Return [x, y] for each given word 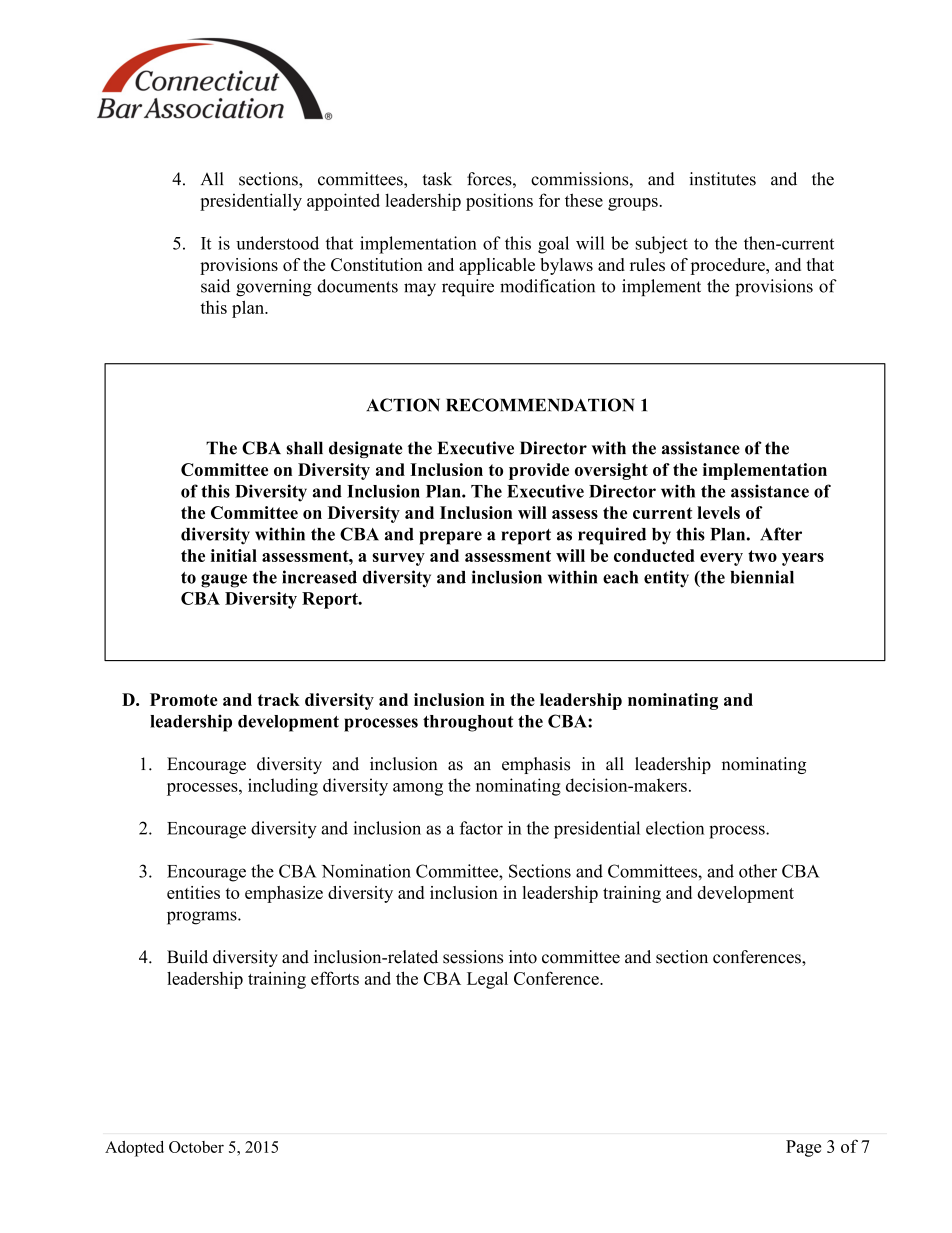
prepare [450, 538]
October [196, 1147]
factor [481, 828]
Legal [487, 980]
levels [718, 512]
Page [803, 1148]
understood [277, 243]
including [283, 787]
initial [234, 555]
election [675, 828]
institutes [722, 179]
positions [499, 202]
